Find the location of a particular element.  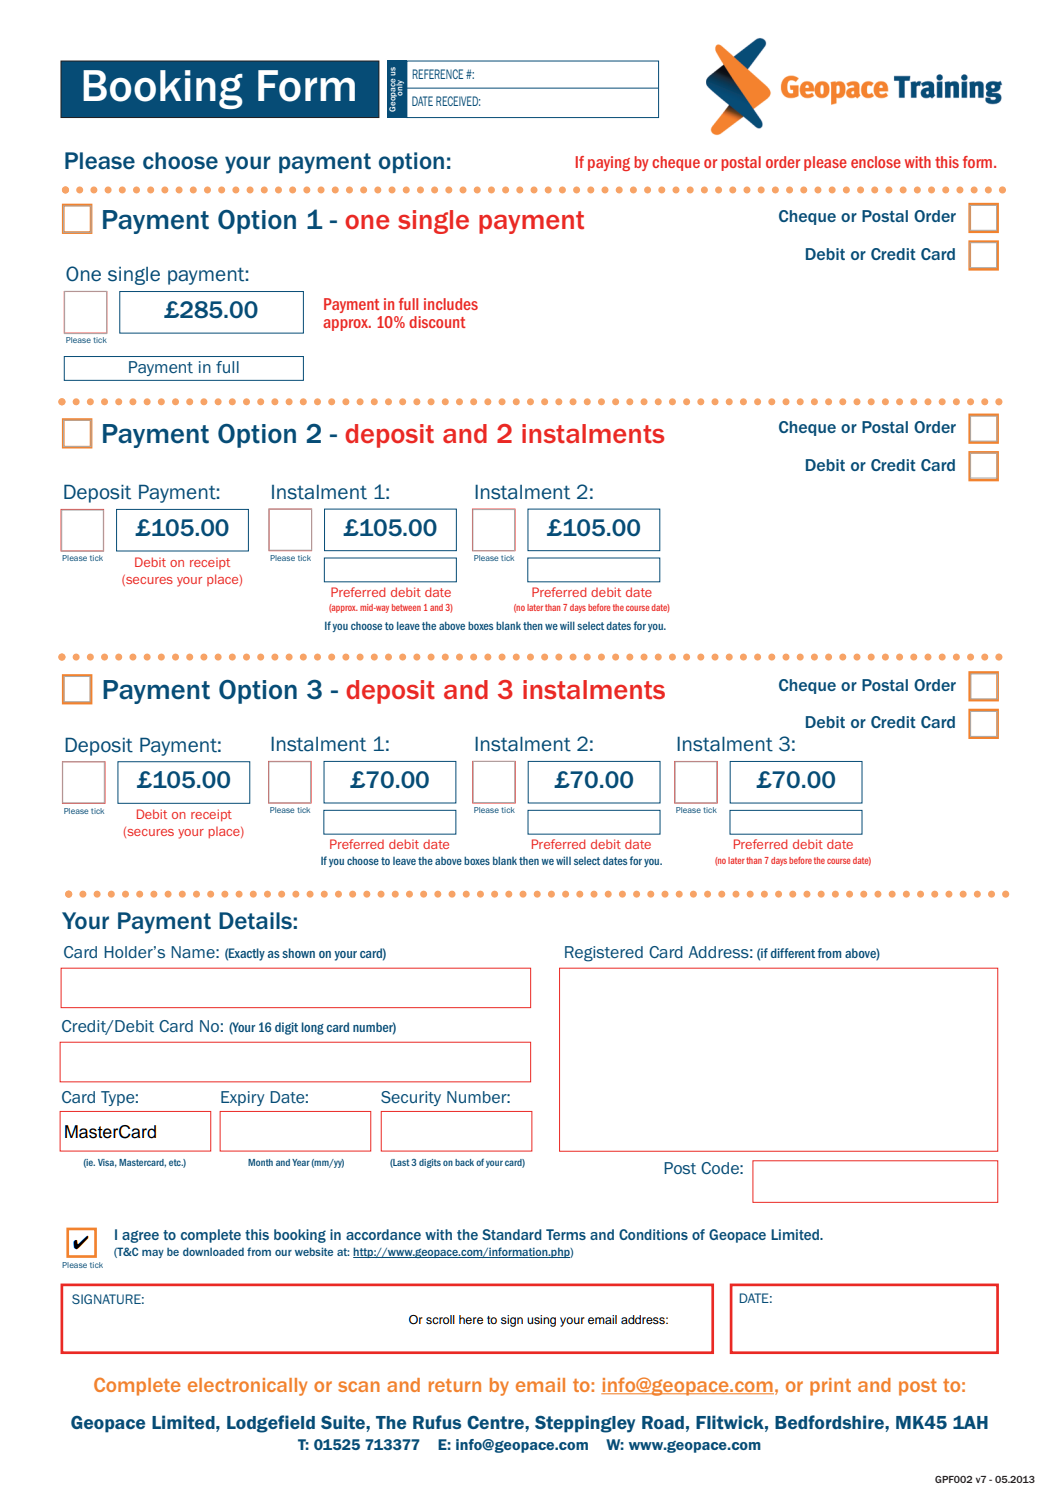

RECEIVED is located at coordinates (458, 101).
